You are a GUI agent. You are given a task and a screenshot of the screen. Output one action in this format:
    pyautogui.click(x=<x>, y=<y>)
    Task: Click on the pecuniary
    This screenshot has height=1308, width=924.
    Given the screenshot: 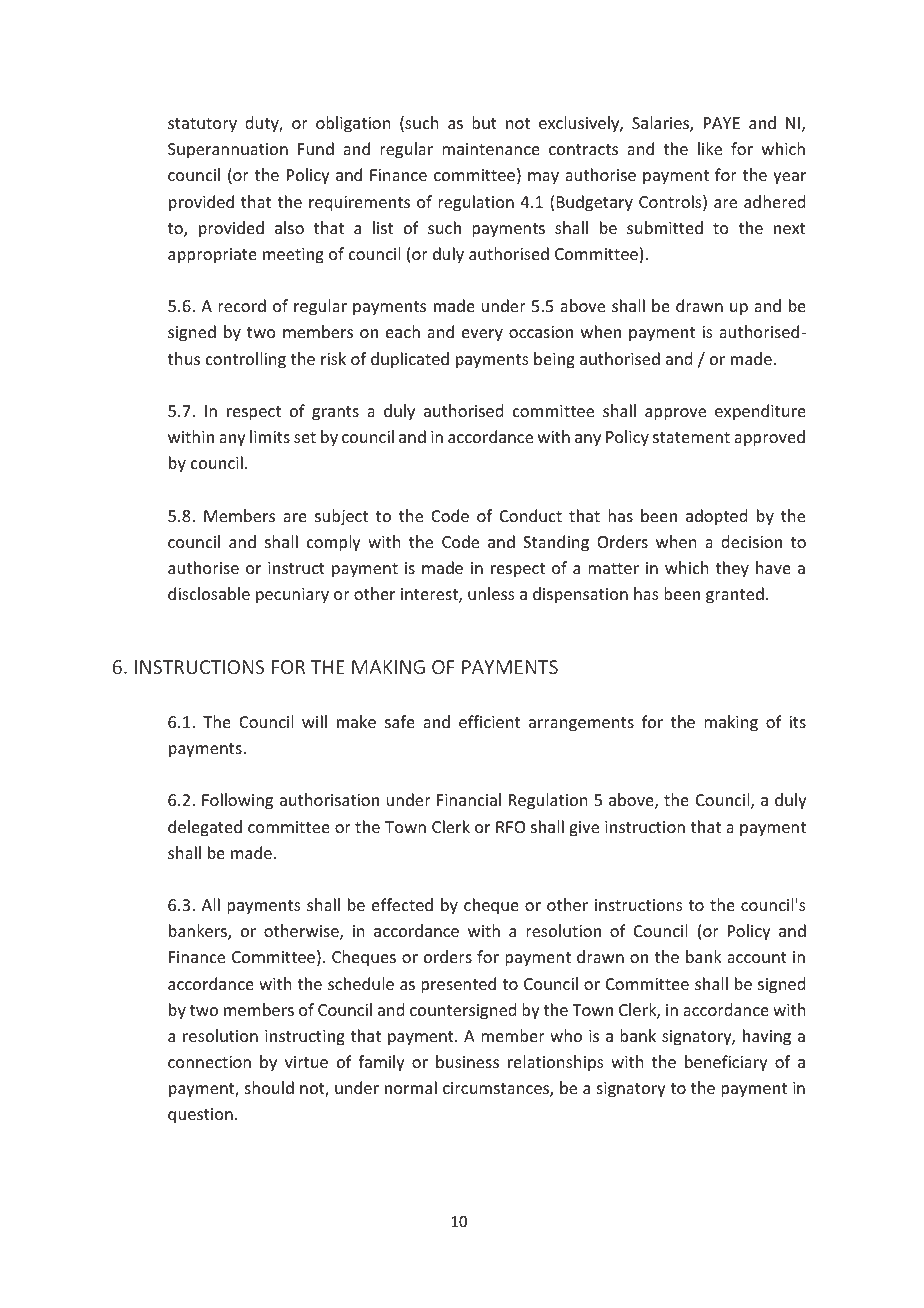 What is the action you would take?
    pyautogui.click(x=292, y=596)
